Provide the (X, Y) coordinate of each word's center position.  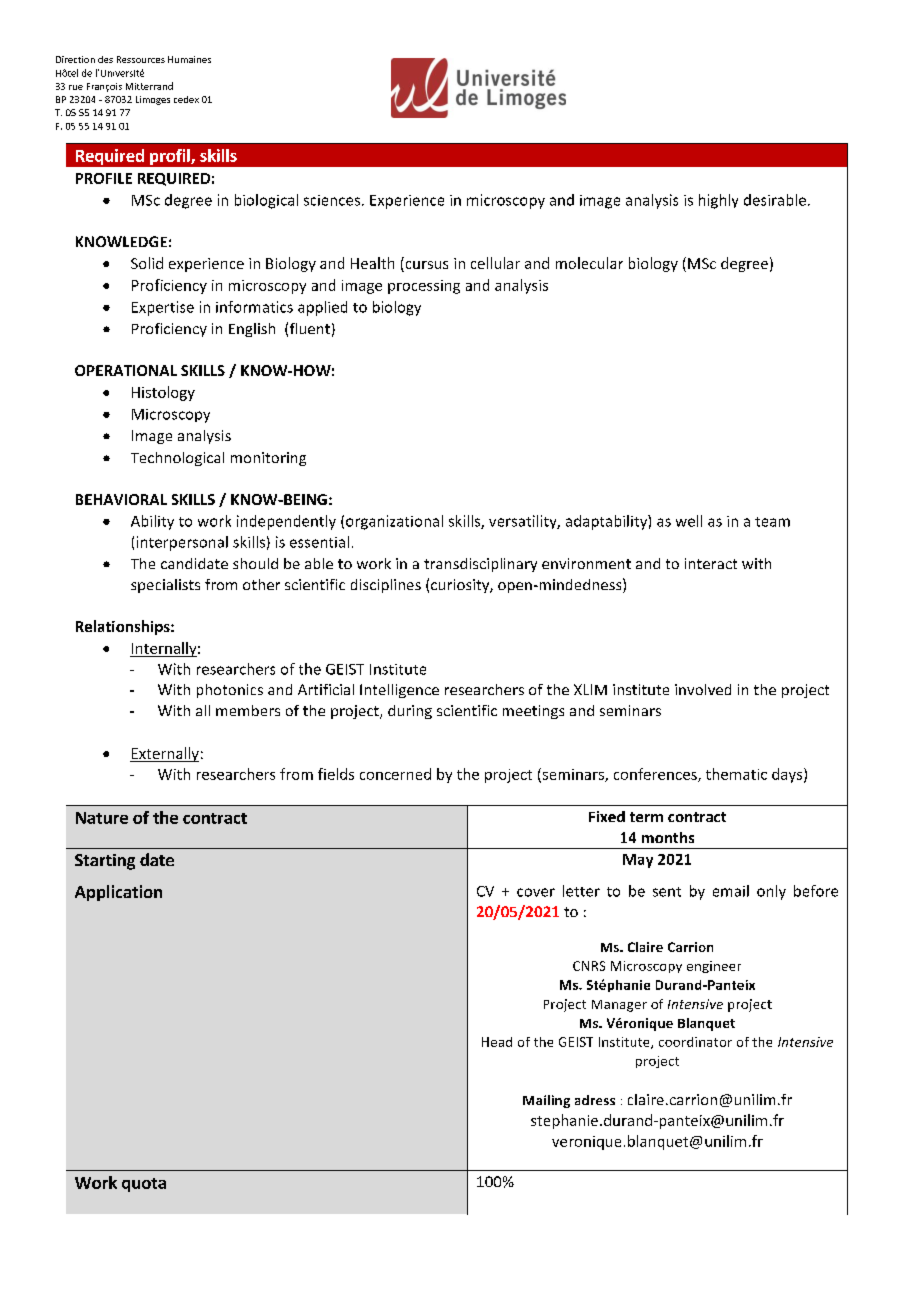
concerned (395, 774)
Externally (164, 754)
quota (144, 1185)
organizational (394, 522)
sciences (332, 200)
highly (718, 201)
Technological (177, 459)
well (689, 521)
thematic (736, 774)
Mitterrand (149, 86)
